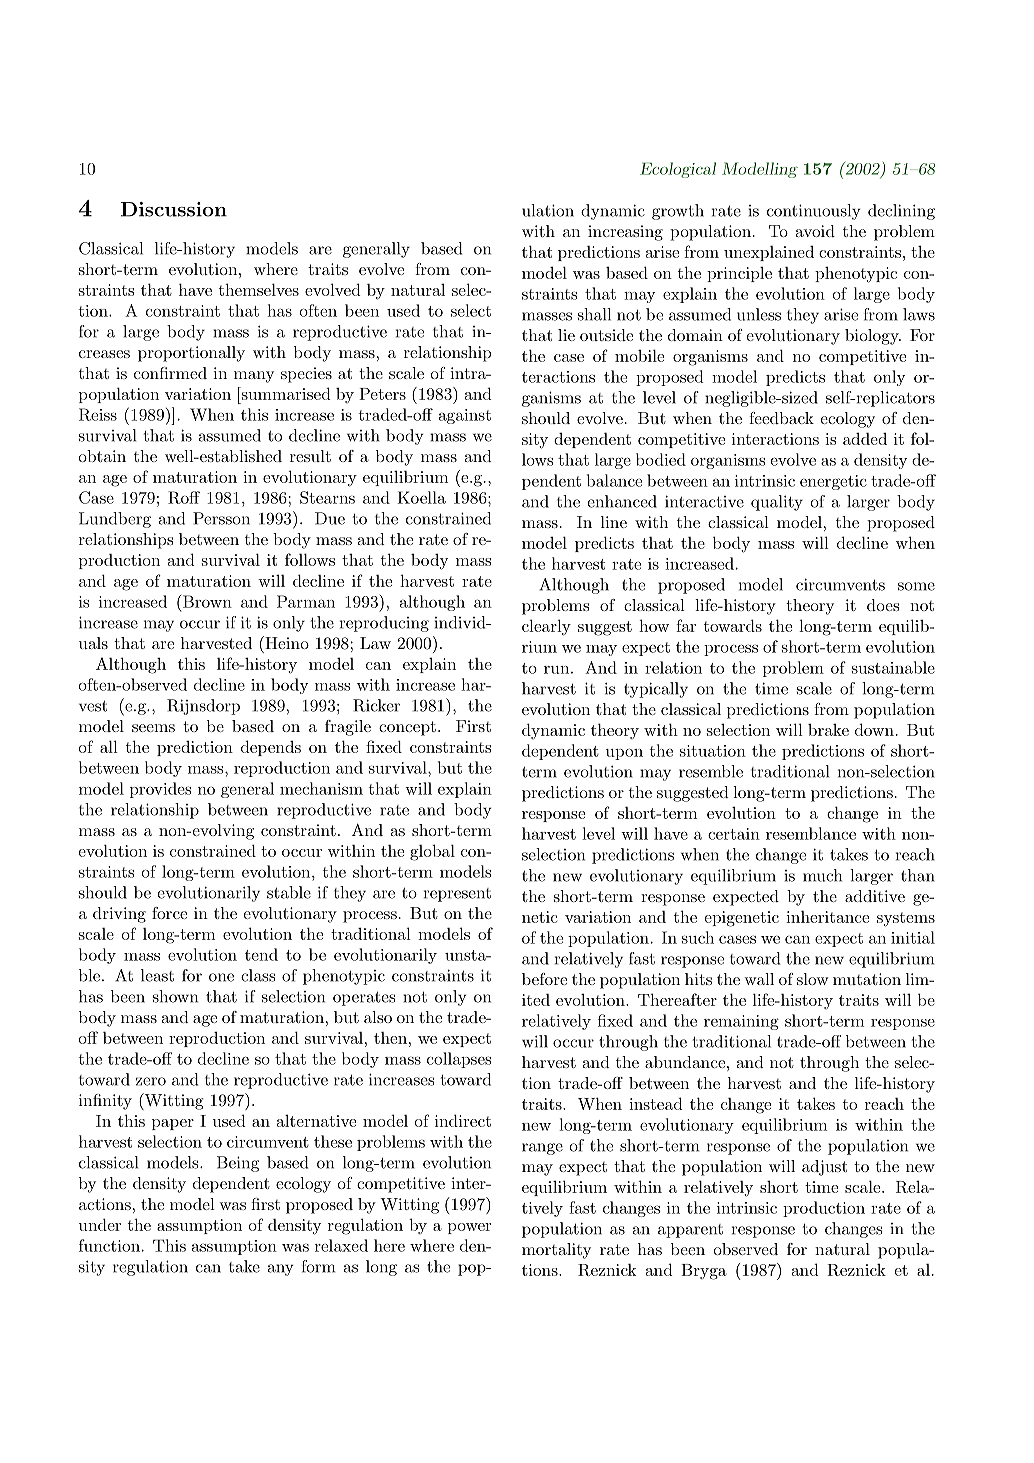 Image resolution: width=1034 pixels, height=1463 pixels. I want to click on Discussion, so click(174, 209).
